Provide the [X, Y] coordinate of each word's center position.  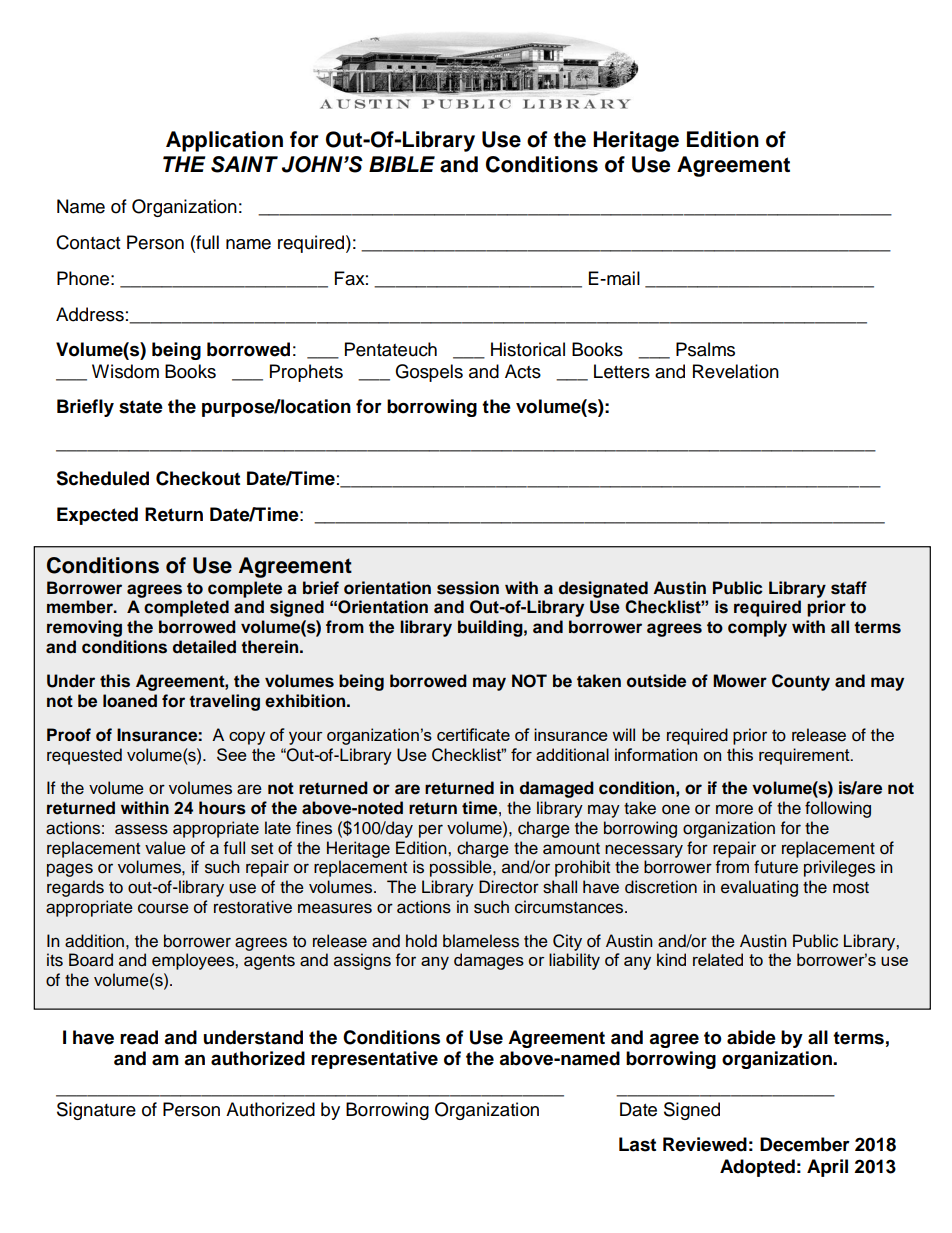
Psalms [705, 349]
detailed [204, 647]
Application [224, 141]
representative [374, 1060]
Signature [96, 1111]
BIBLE [402, 164]
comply [757, 628]
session [468, 588]
